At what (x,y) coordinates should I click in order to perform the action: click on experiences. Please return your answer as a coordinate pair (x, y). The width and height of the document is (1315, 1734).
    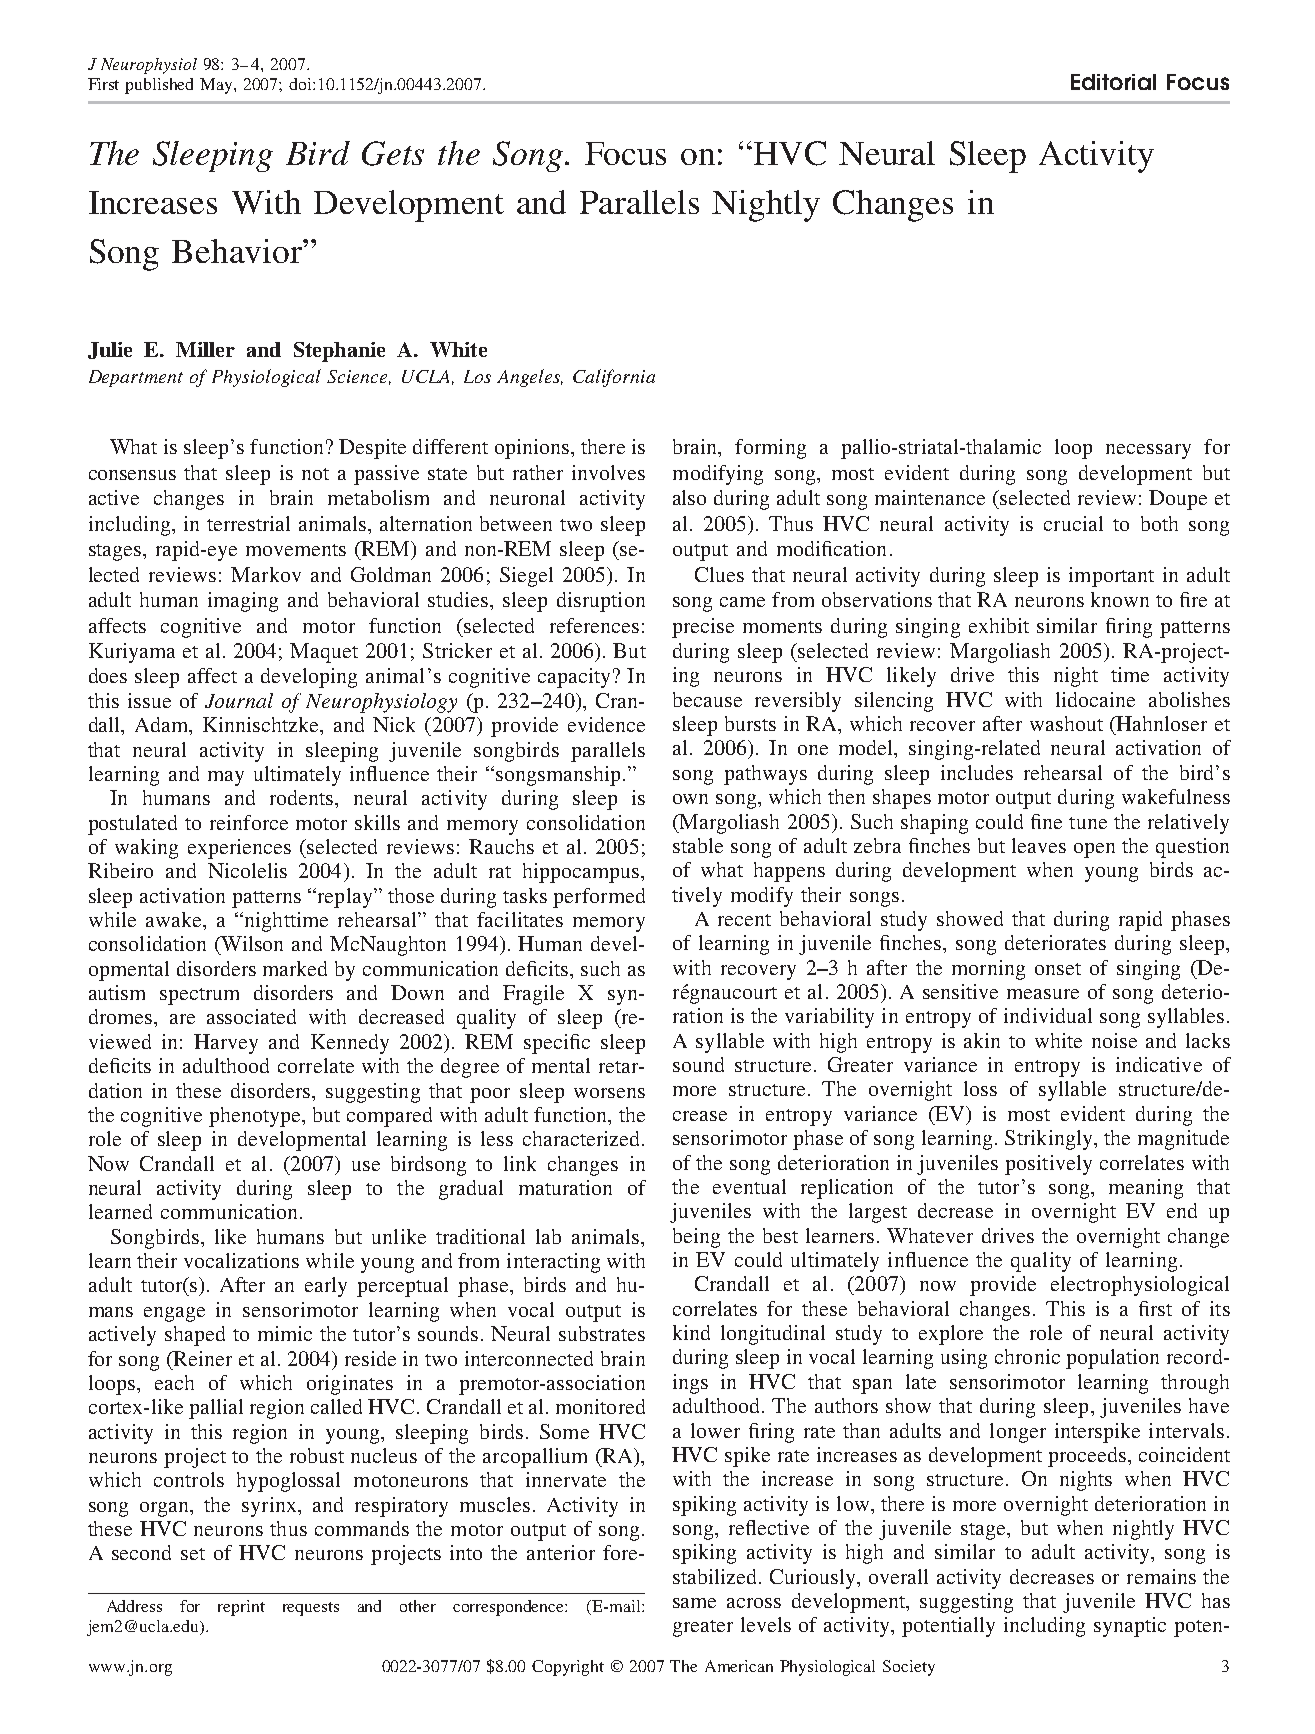
    Looking at the image, I should click on (239, 849).
